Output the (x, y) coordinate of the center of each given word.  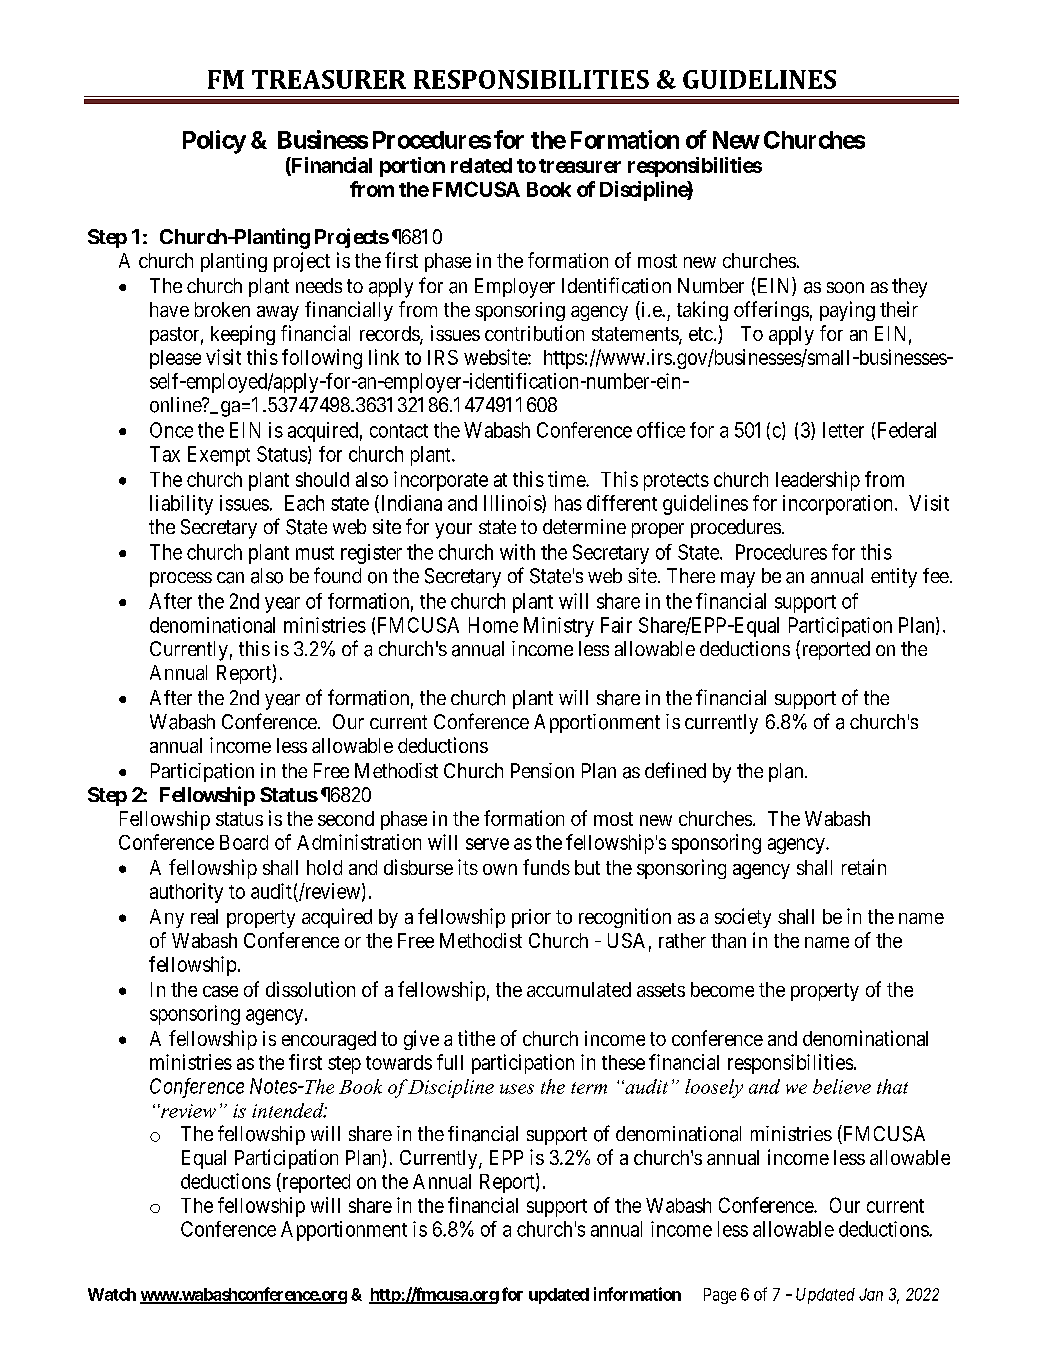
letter (843, 430)
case (220, 991)
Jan (871, 1294)
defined (675, 770)
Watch (112, 1294)
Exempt (219, 456)
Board (244, 842)
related (481, 165)
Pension (542, 771)
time (567, 479)
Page (720, 1296)
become (722, 989)
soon (845, 288)
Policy (214, 142)
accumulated (579, 989)
